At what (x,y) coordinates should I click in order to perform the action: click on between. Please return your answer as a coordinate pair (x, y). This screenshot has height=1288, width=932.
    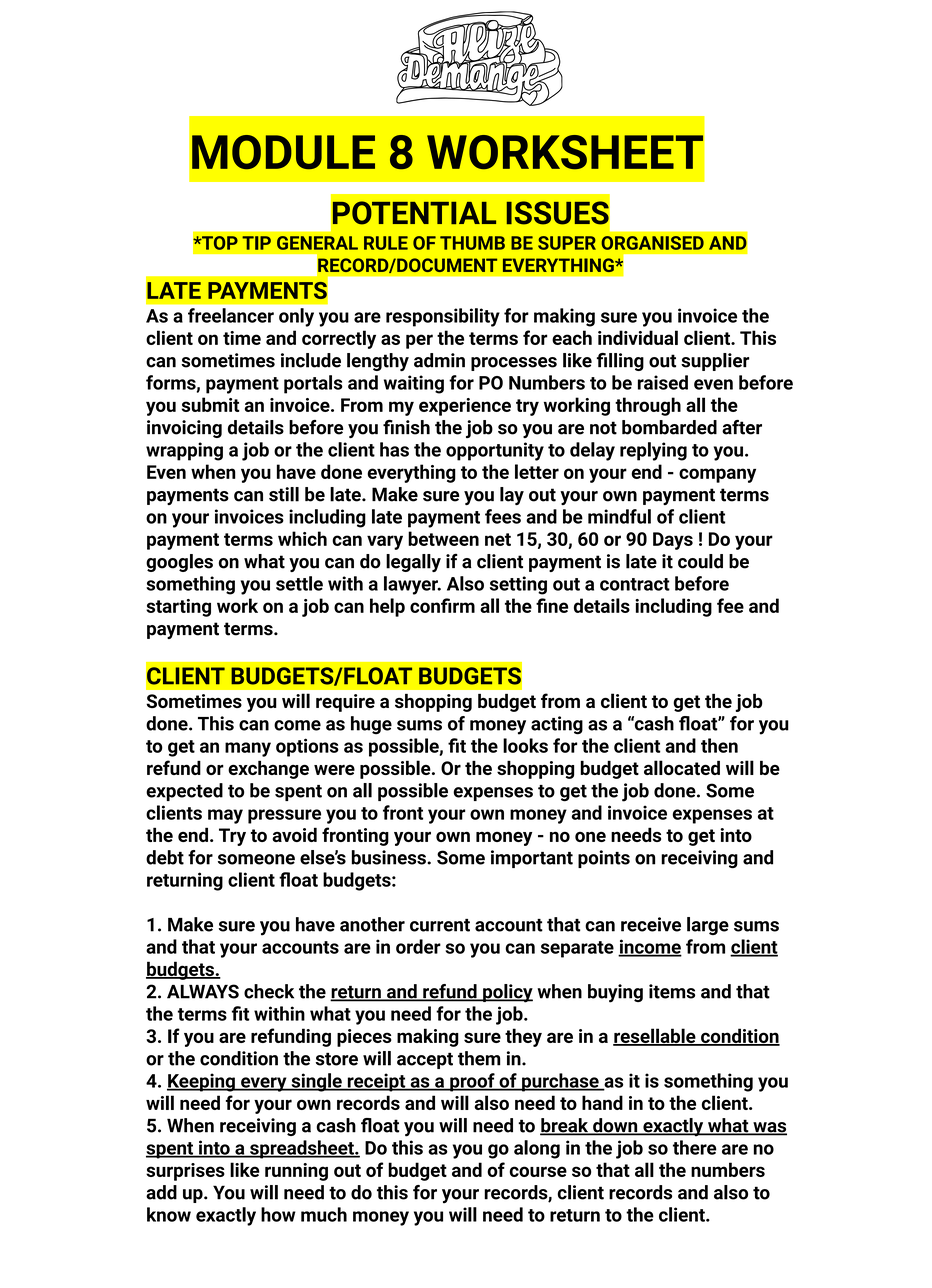
    Looking at the image, I should click on (443, 538).
